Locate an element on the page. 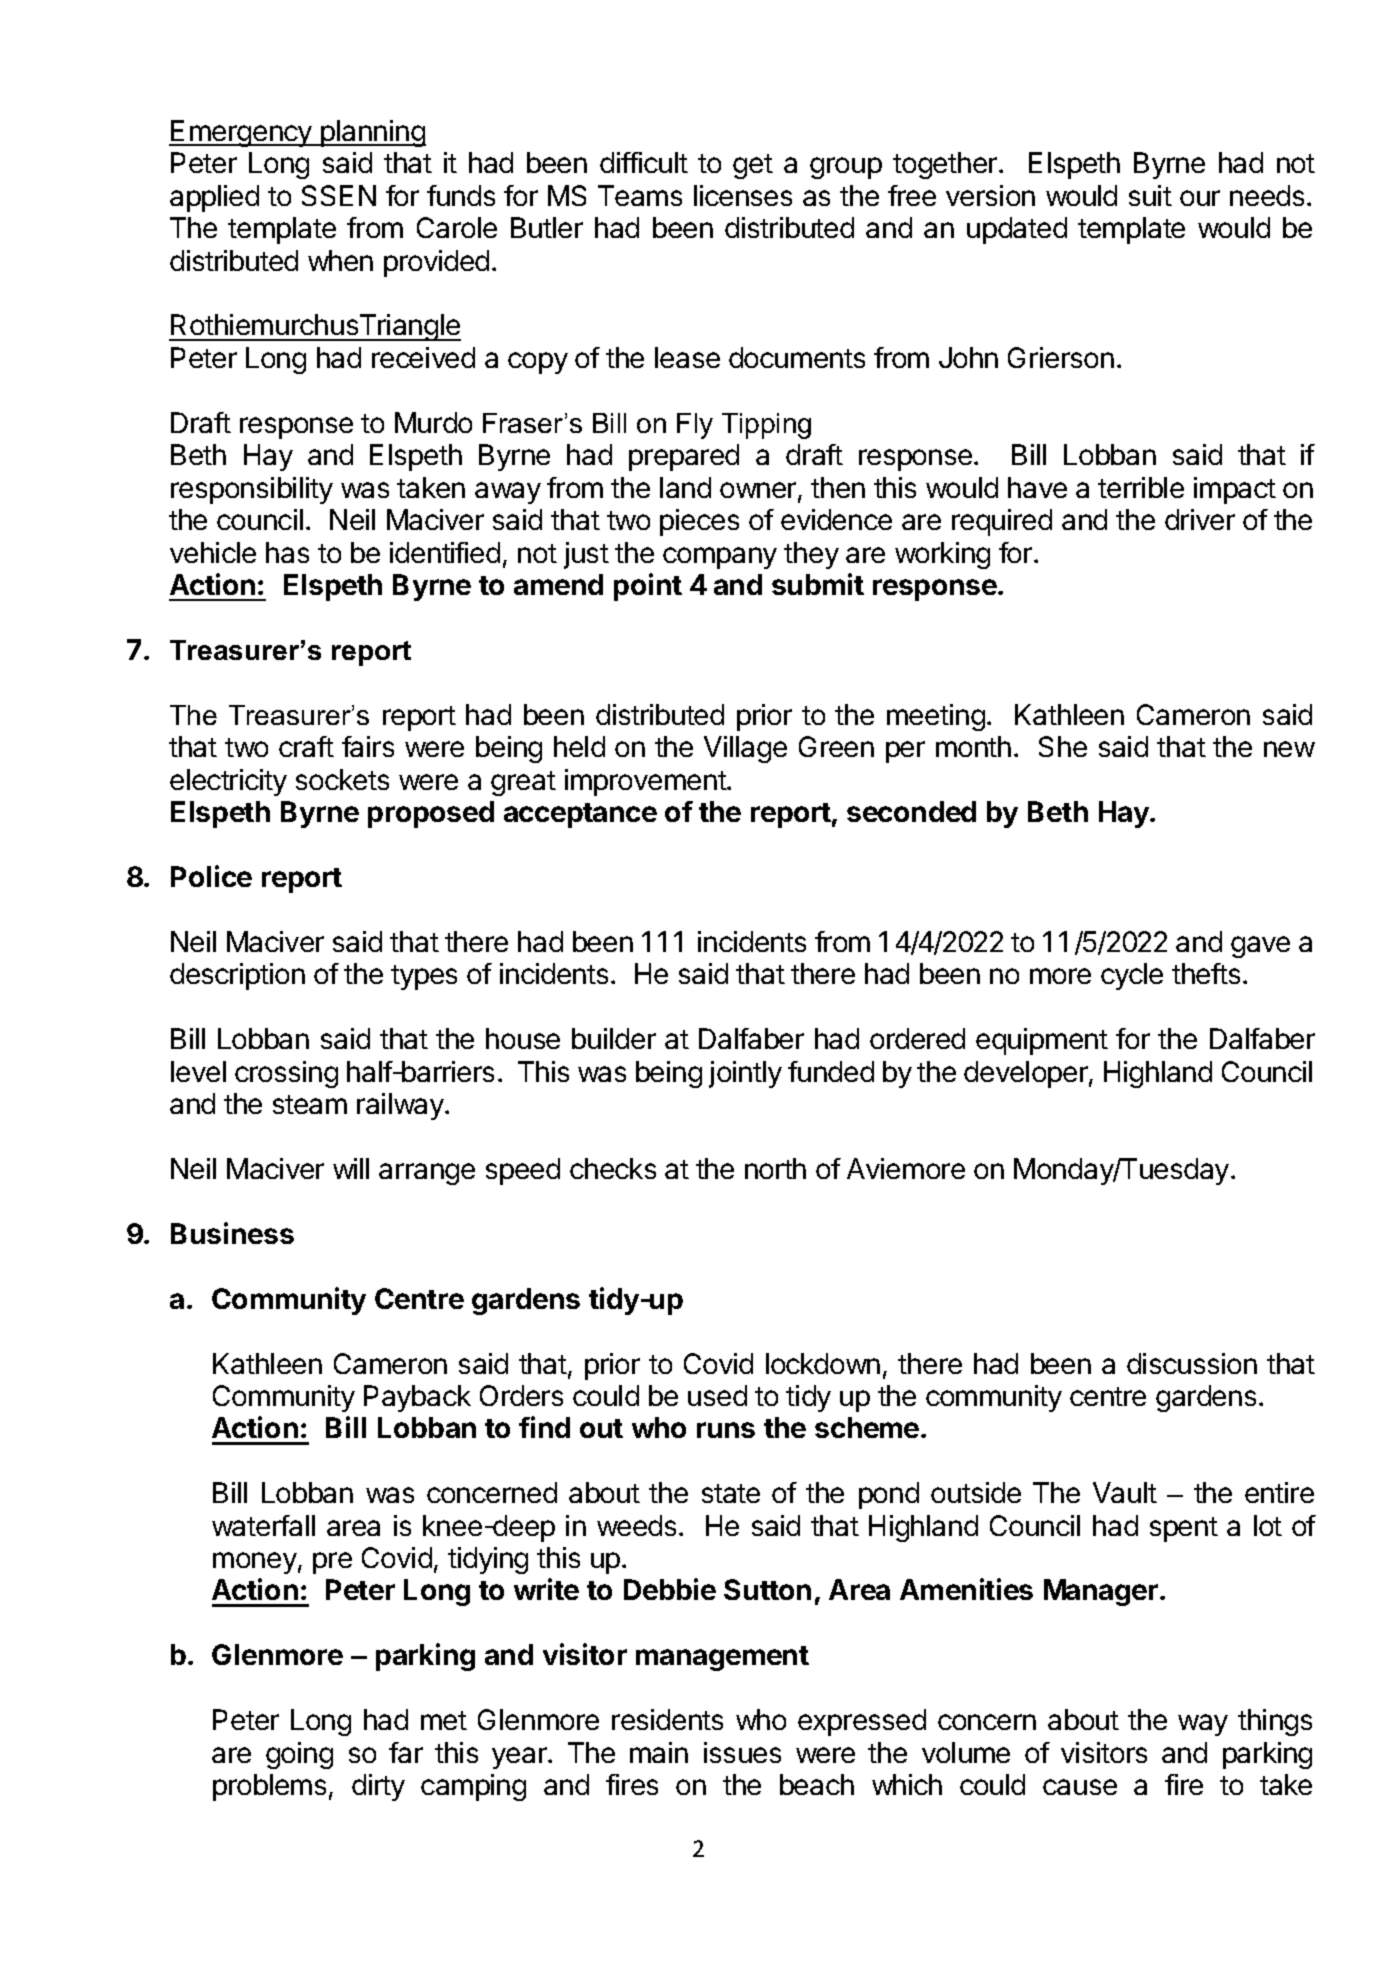 Image resolution: width=1399 pixels, height=1979 pixels. discussion is located at coordinates (1192, 1363).
